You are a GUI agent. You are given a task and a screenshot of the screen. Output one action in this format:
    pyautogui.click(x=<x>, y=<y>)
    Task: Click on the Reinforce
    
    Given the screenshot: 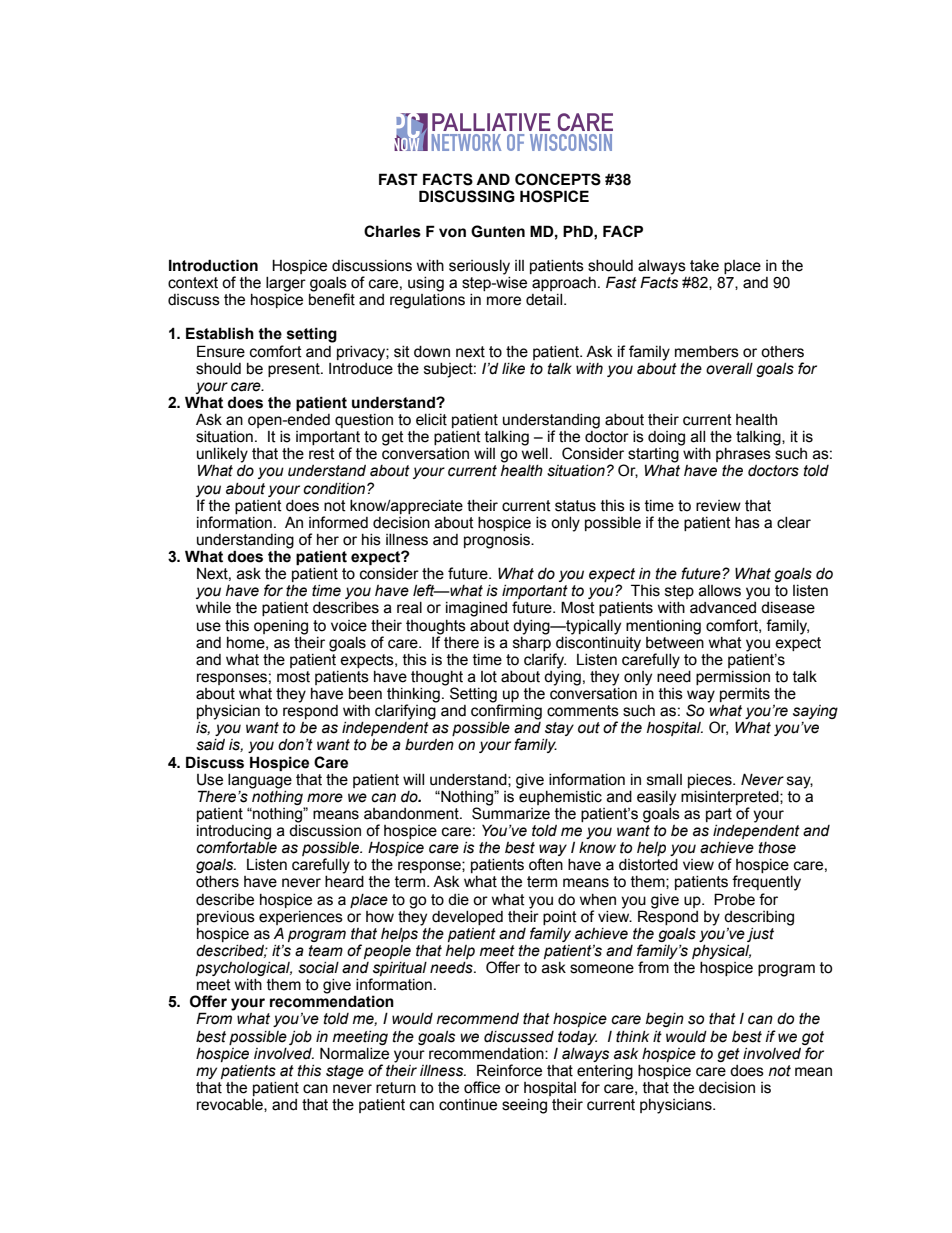 What is the action you would take?
    pyautogui.click(x=509, y=1070)
